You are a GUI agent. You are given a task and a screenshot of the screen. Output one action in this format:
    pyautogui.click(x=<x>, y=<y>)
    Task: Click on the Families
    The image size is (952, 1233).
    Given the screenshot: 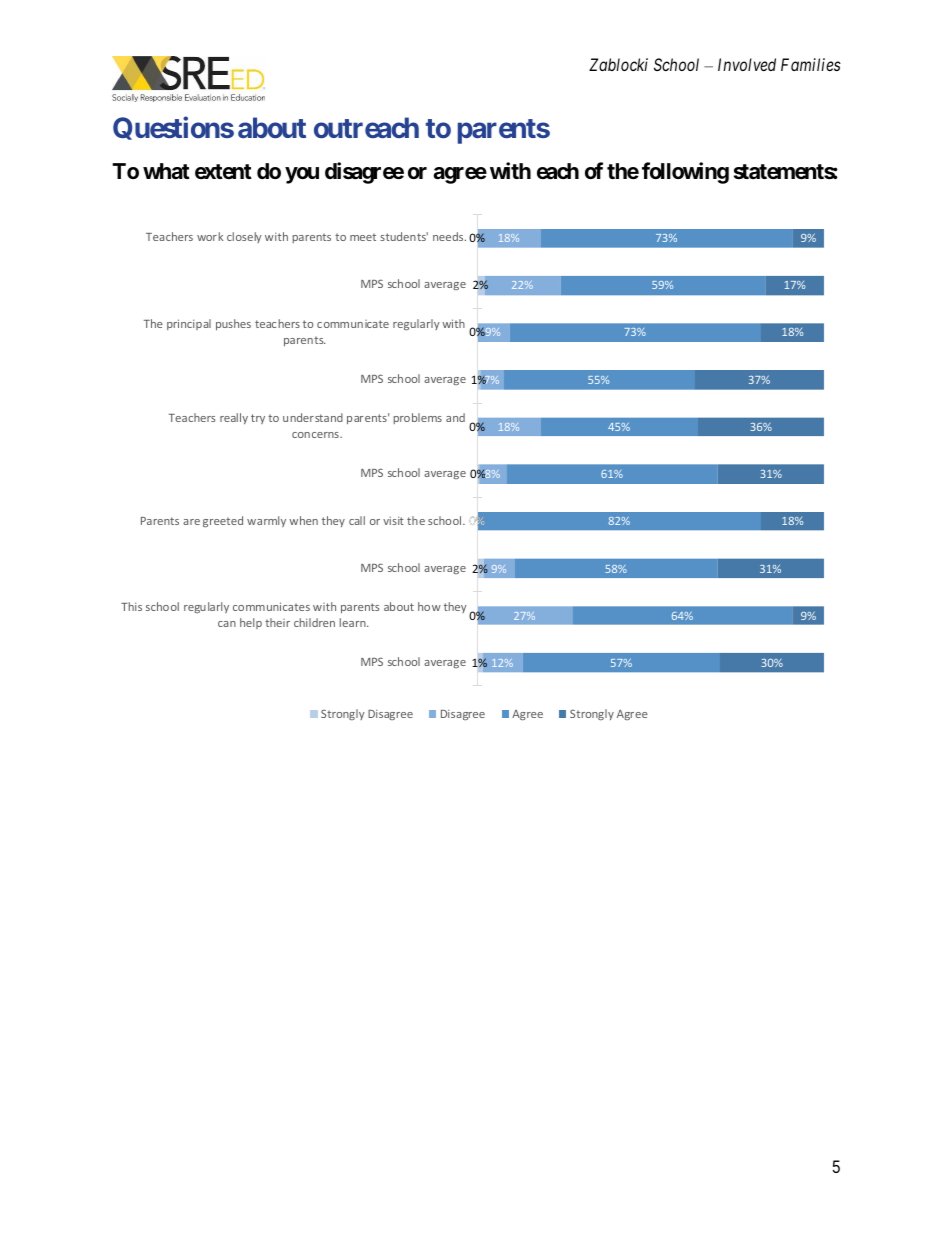 What is the action you would take?
    pyautogui.click(x=811, y=64)
